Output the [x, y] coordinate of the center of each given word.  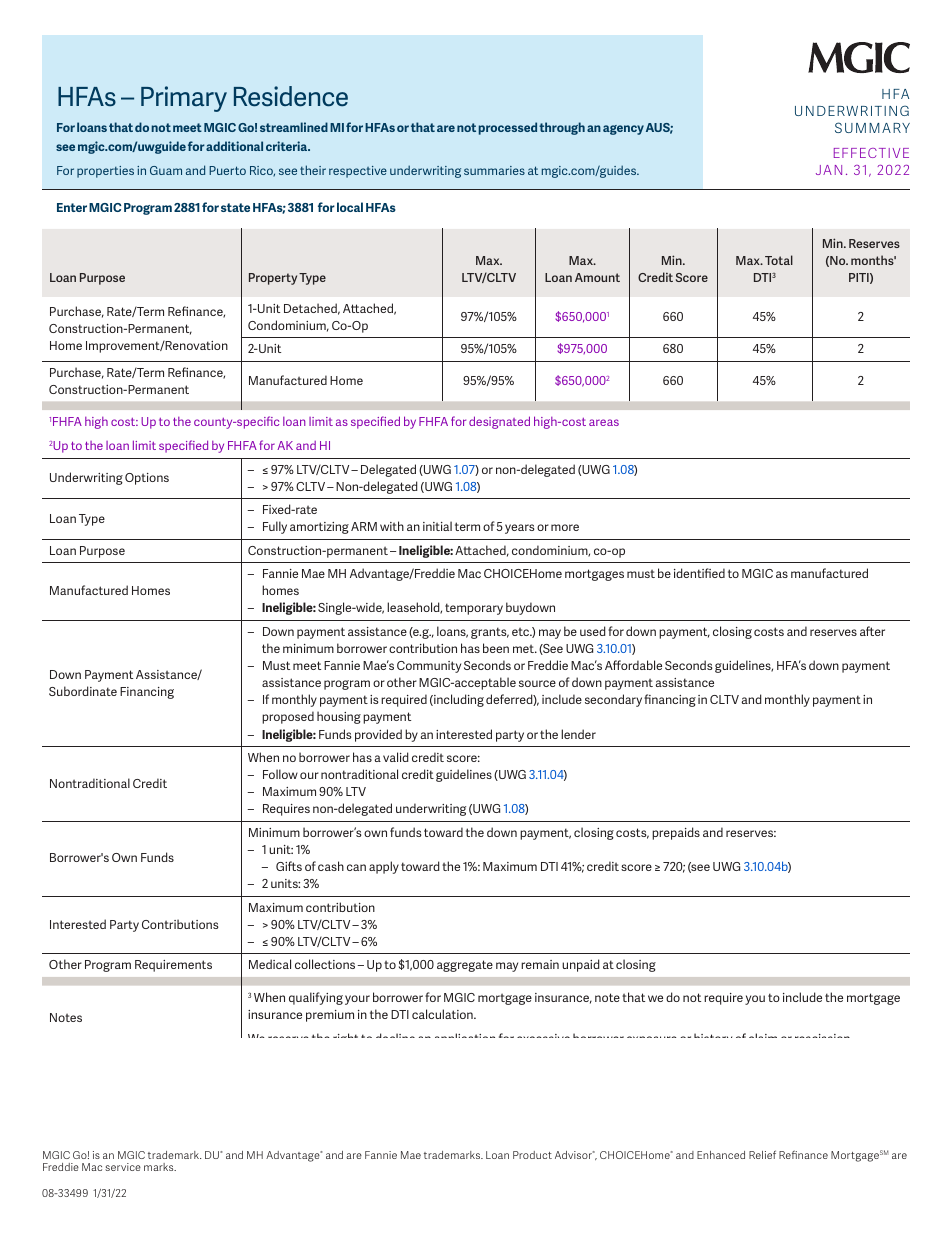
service [123, 1167]
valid [395, 757]
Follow [280, 774]
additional [234, 146]
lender [578, 734]
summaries [494, 170]
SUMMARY [872, 127]
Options [147, 479]
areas [604, 422]
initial [437, 526]
